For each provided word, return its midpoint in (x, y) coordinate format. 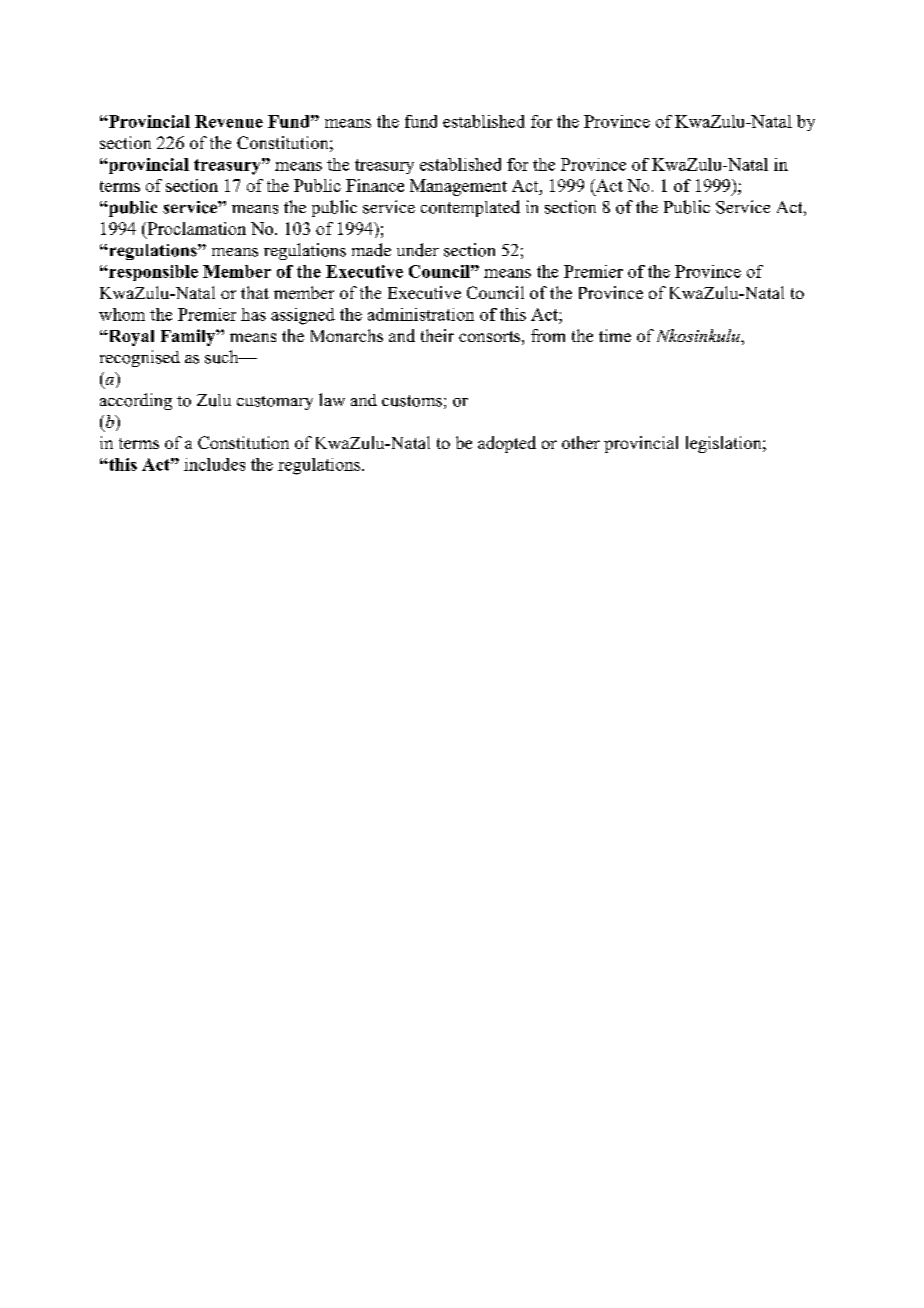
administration (421, 314)
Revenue (229, 121)
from (548, 335)
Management (458, 187)
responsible (152, 273)
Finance (375, 185)
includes (214, 464)
